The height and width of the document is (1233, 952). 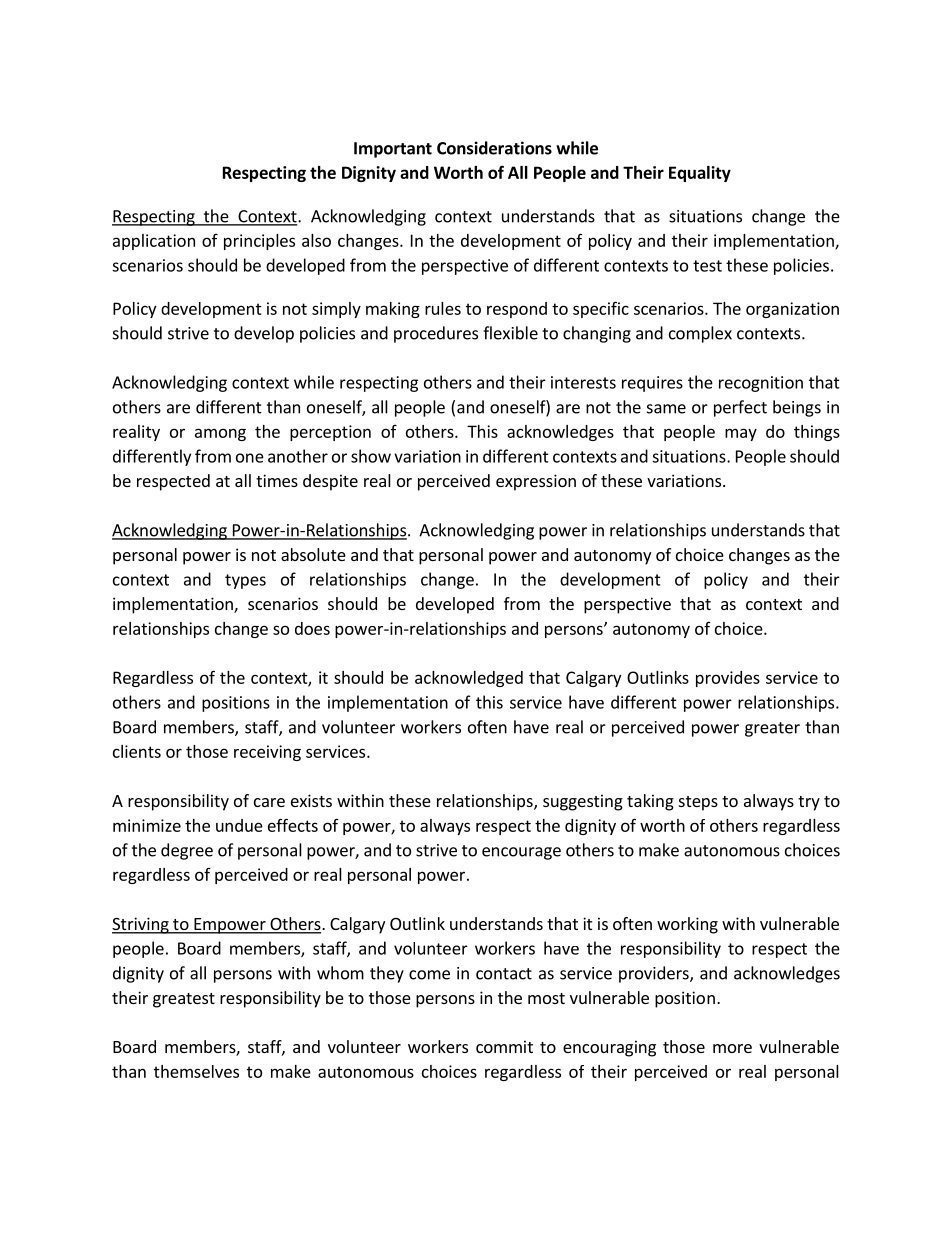 I want to click on times, so click(x=277, y=480).
